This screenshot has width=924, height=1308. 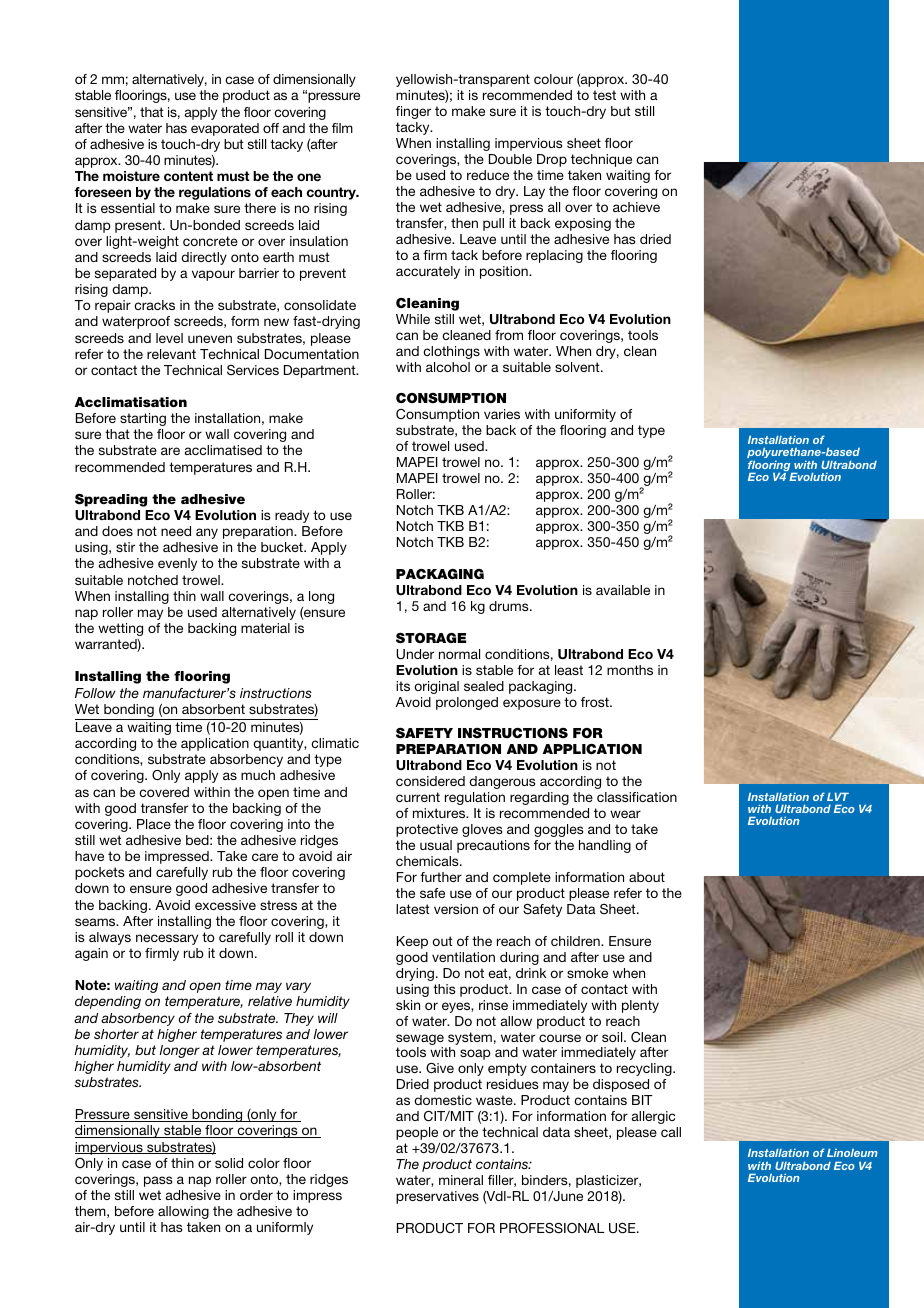 I want to click on finger, so click(x=413, y=112).
